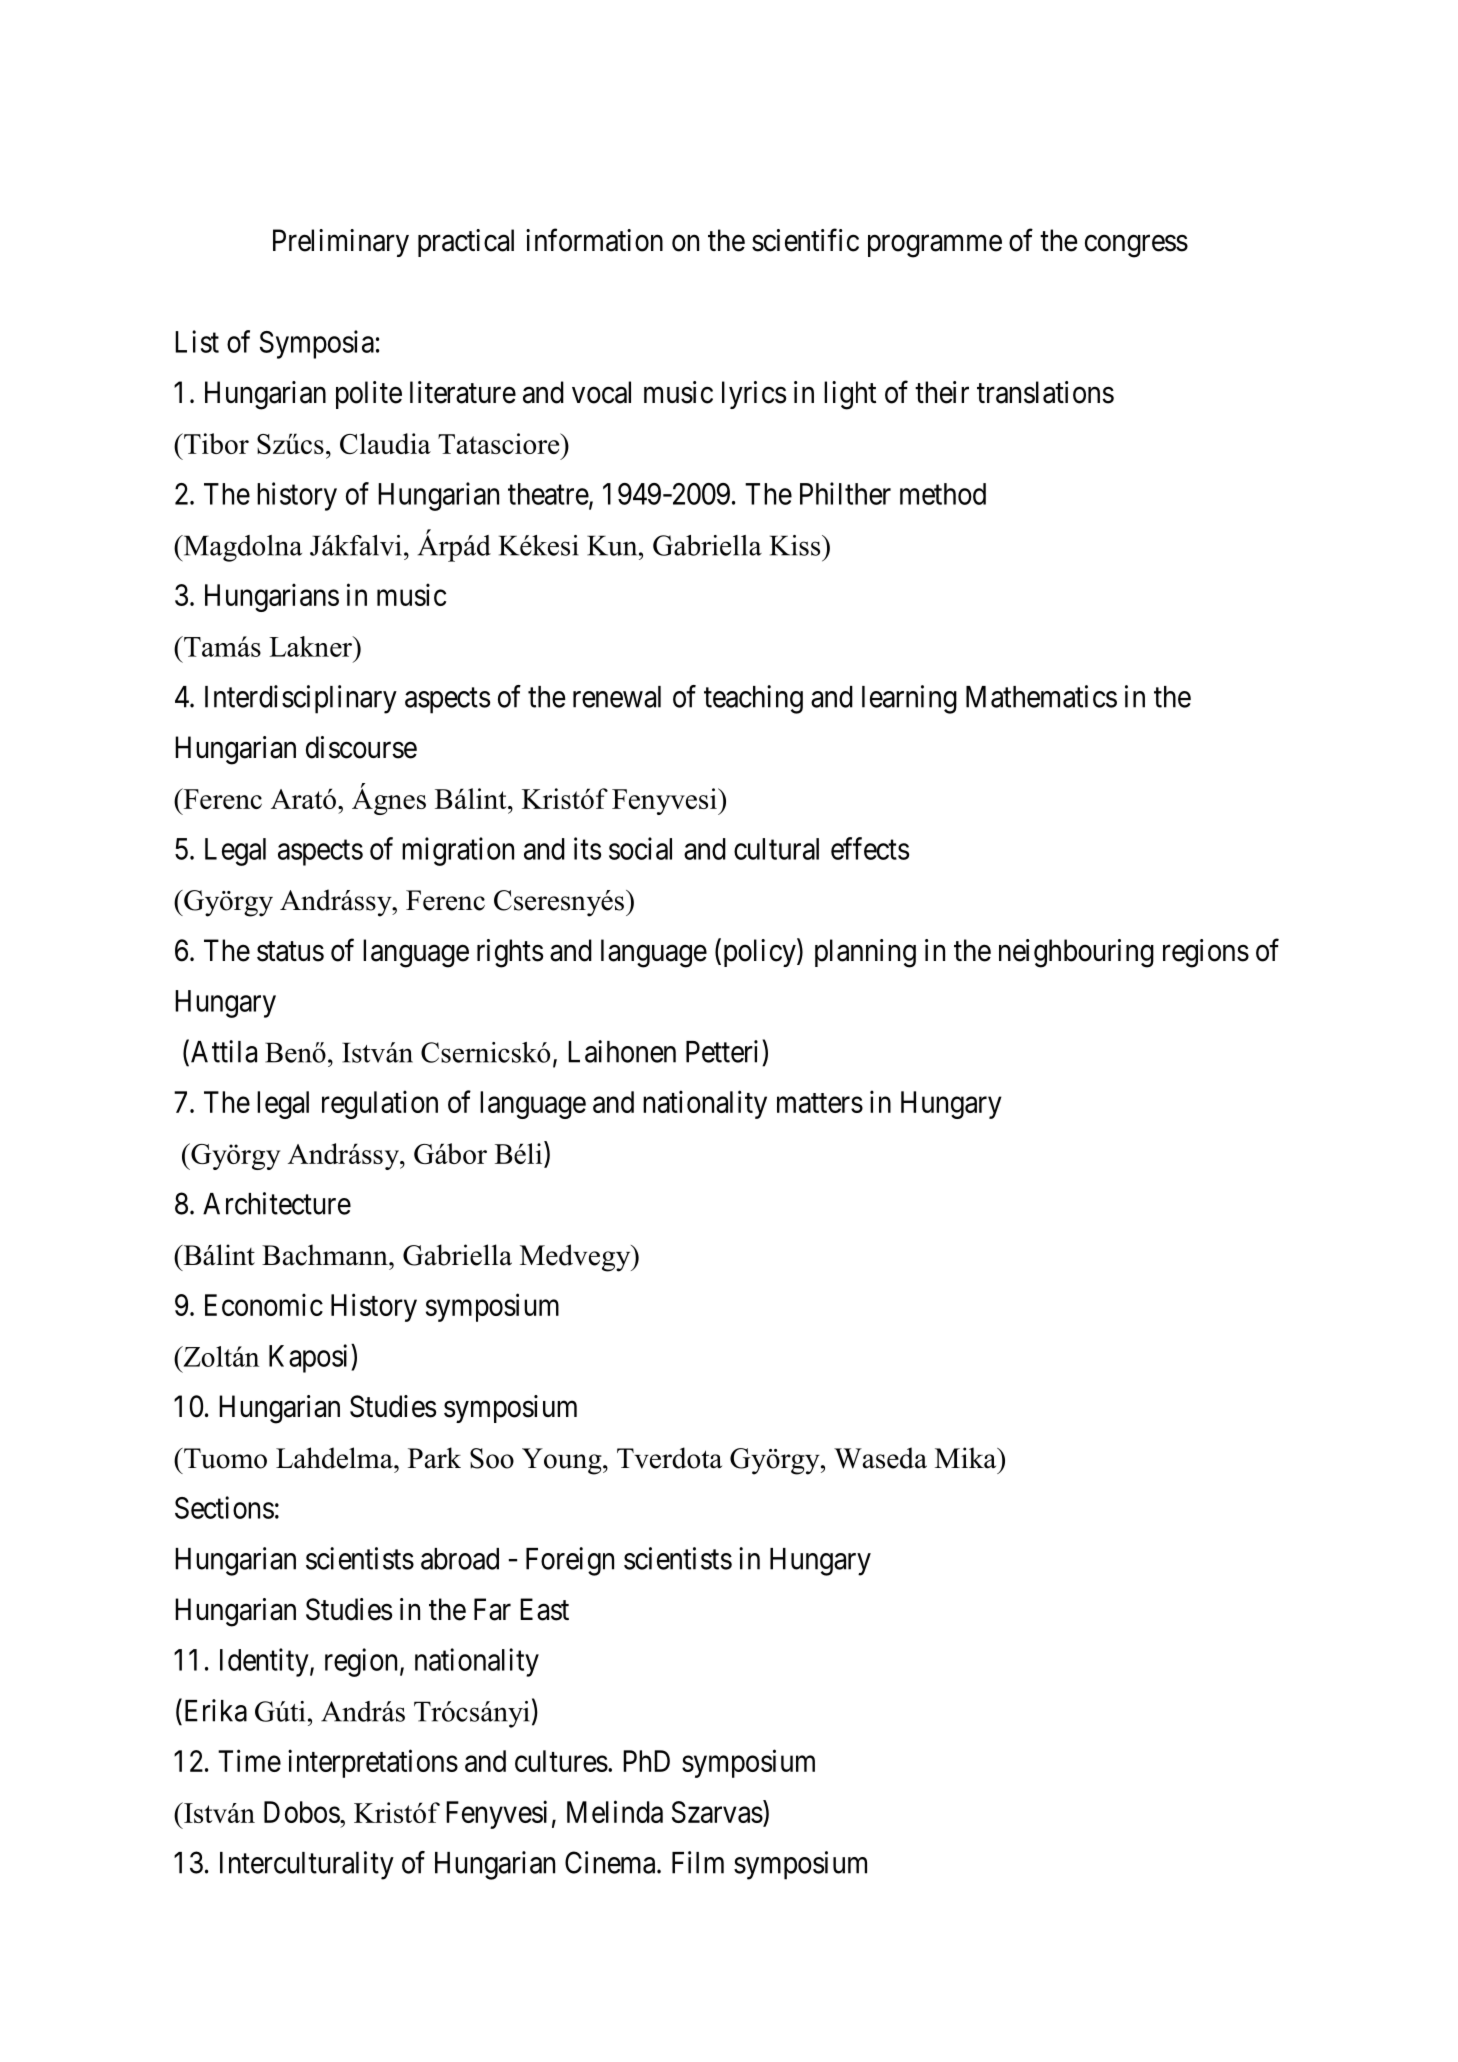 This page has height=2062, width=1458. Describe the element at coordinates (594, 240) in the page. I see `information` at that location.
